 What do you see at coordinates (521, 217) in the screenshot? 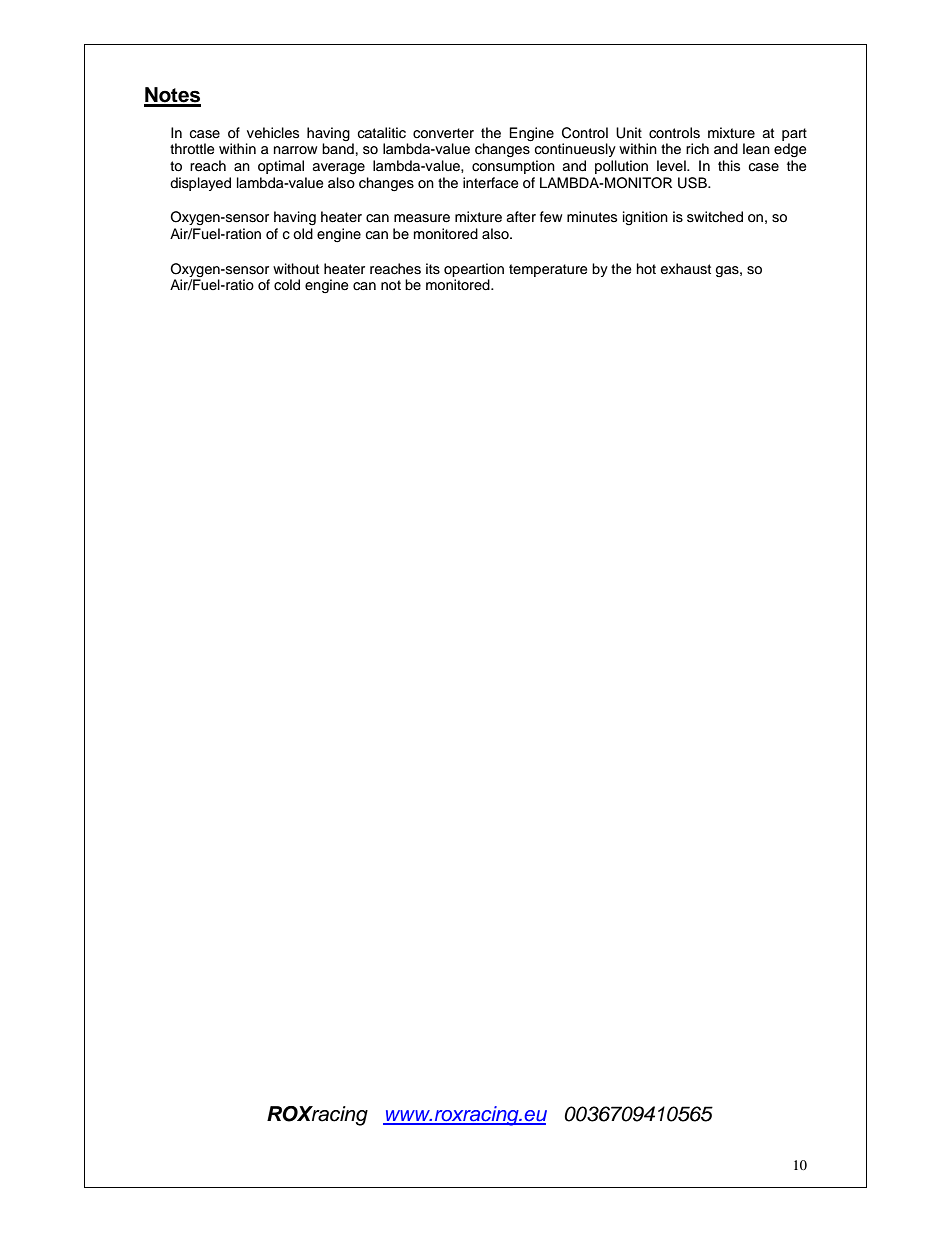
I see `after` at bounding box center [521, 217].
